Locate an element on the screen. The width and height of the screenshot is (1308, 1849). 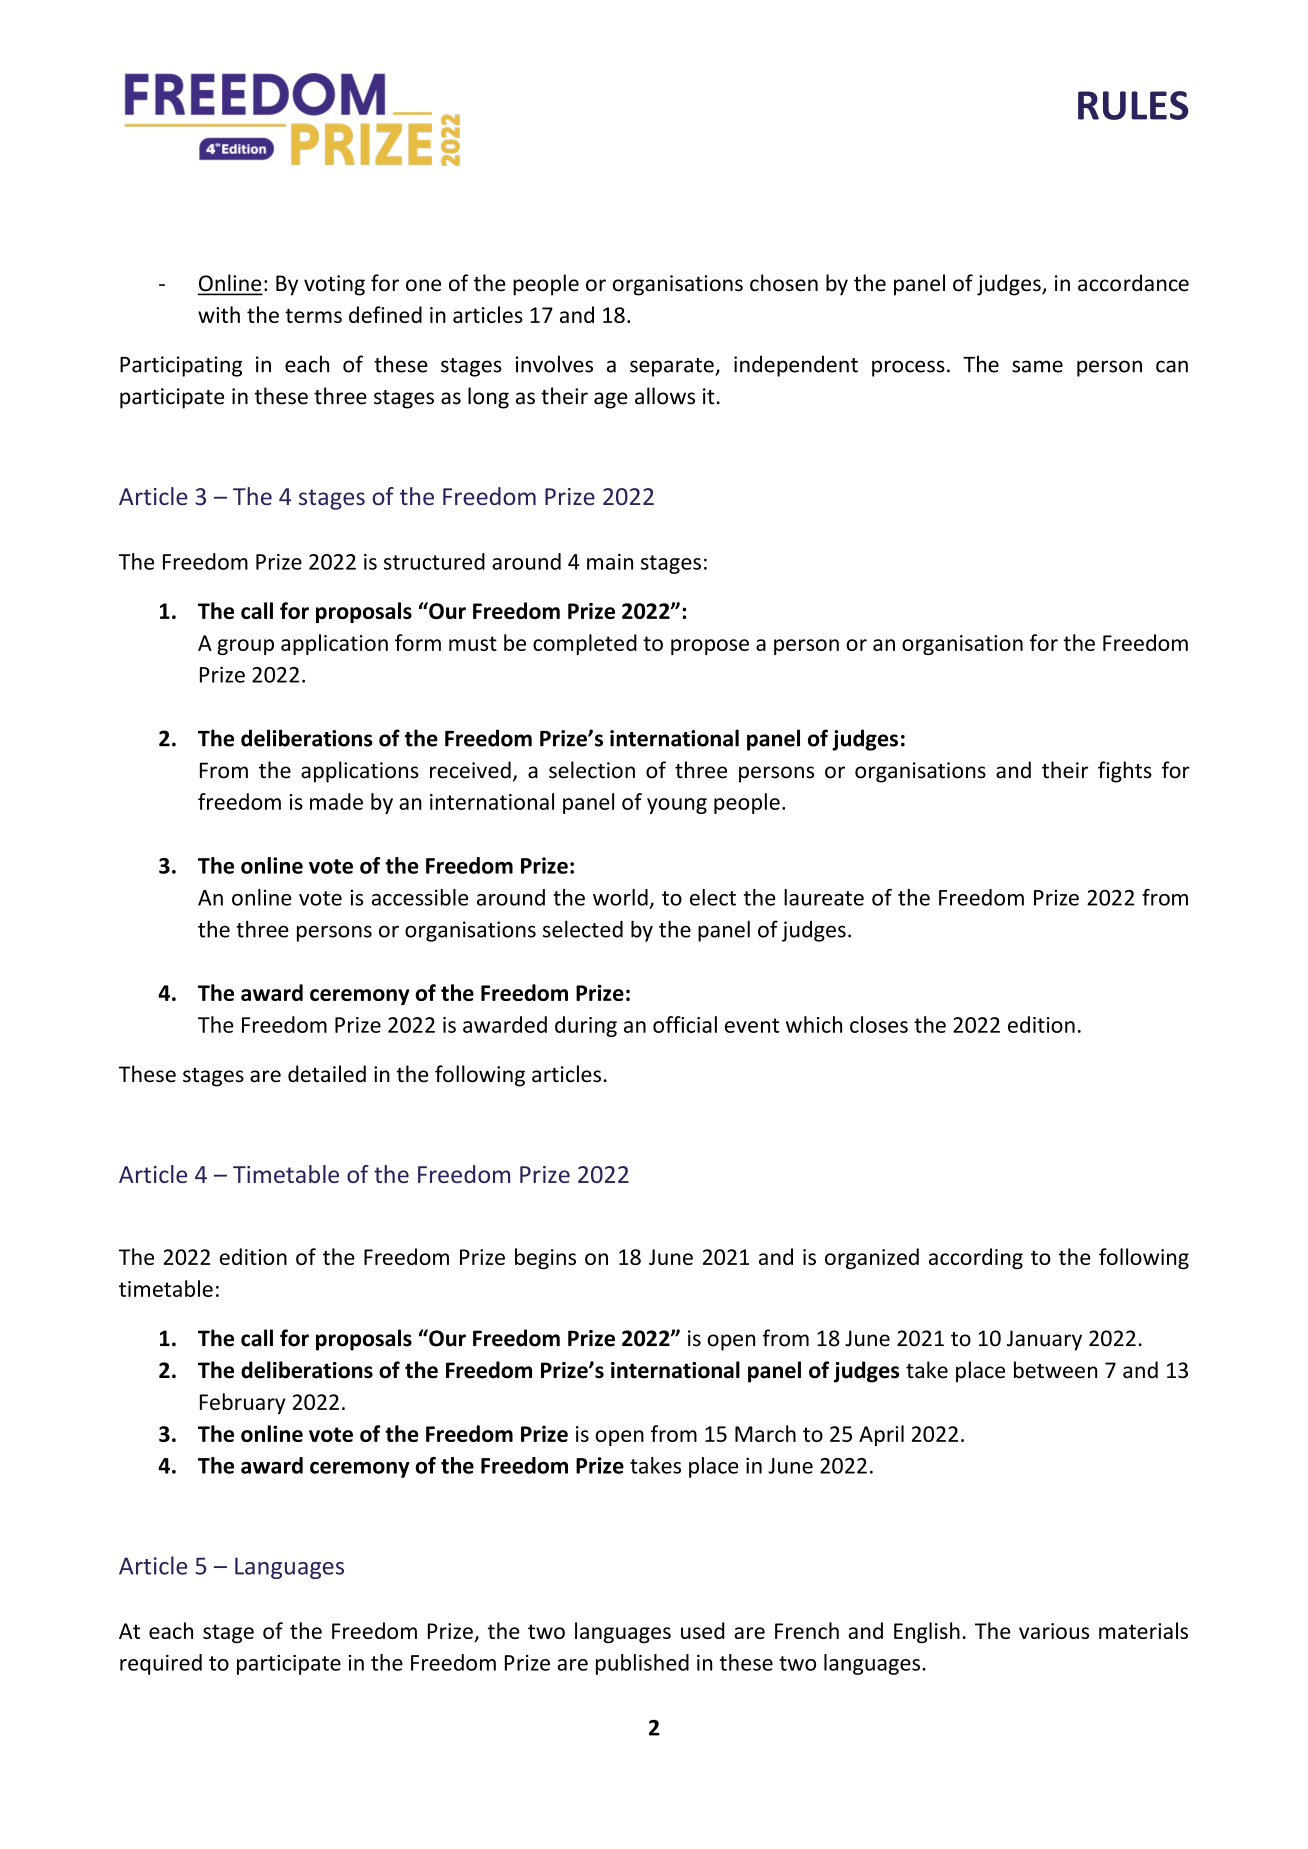
made is located at coordinates (336, 801).
